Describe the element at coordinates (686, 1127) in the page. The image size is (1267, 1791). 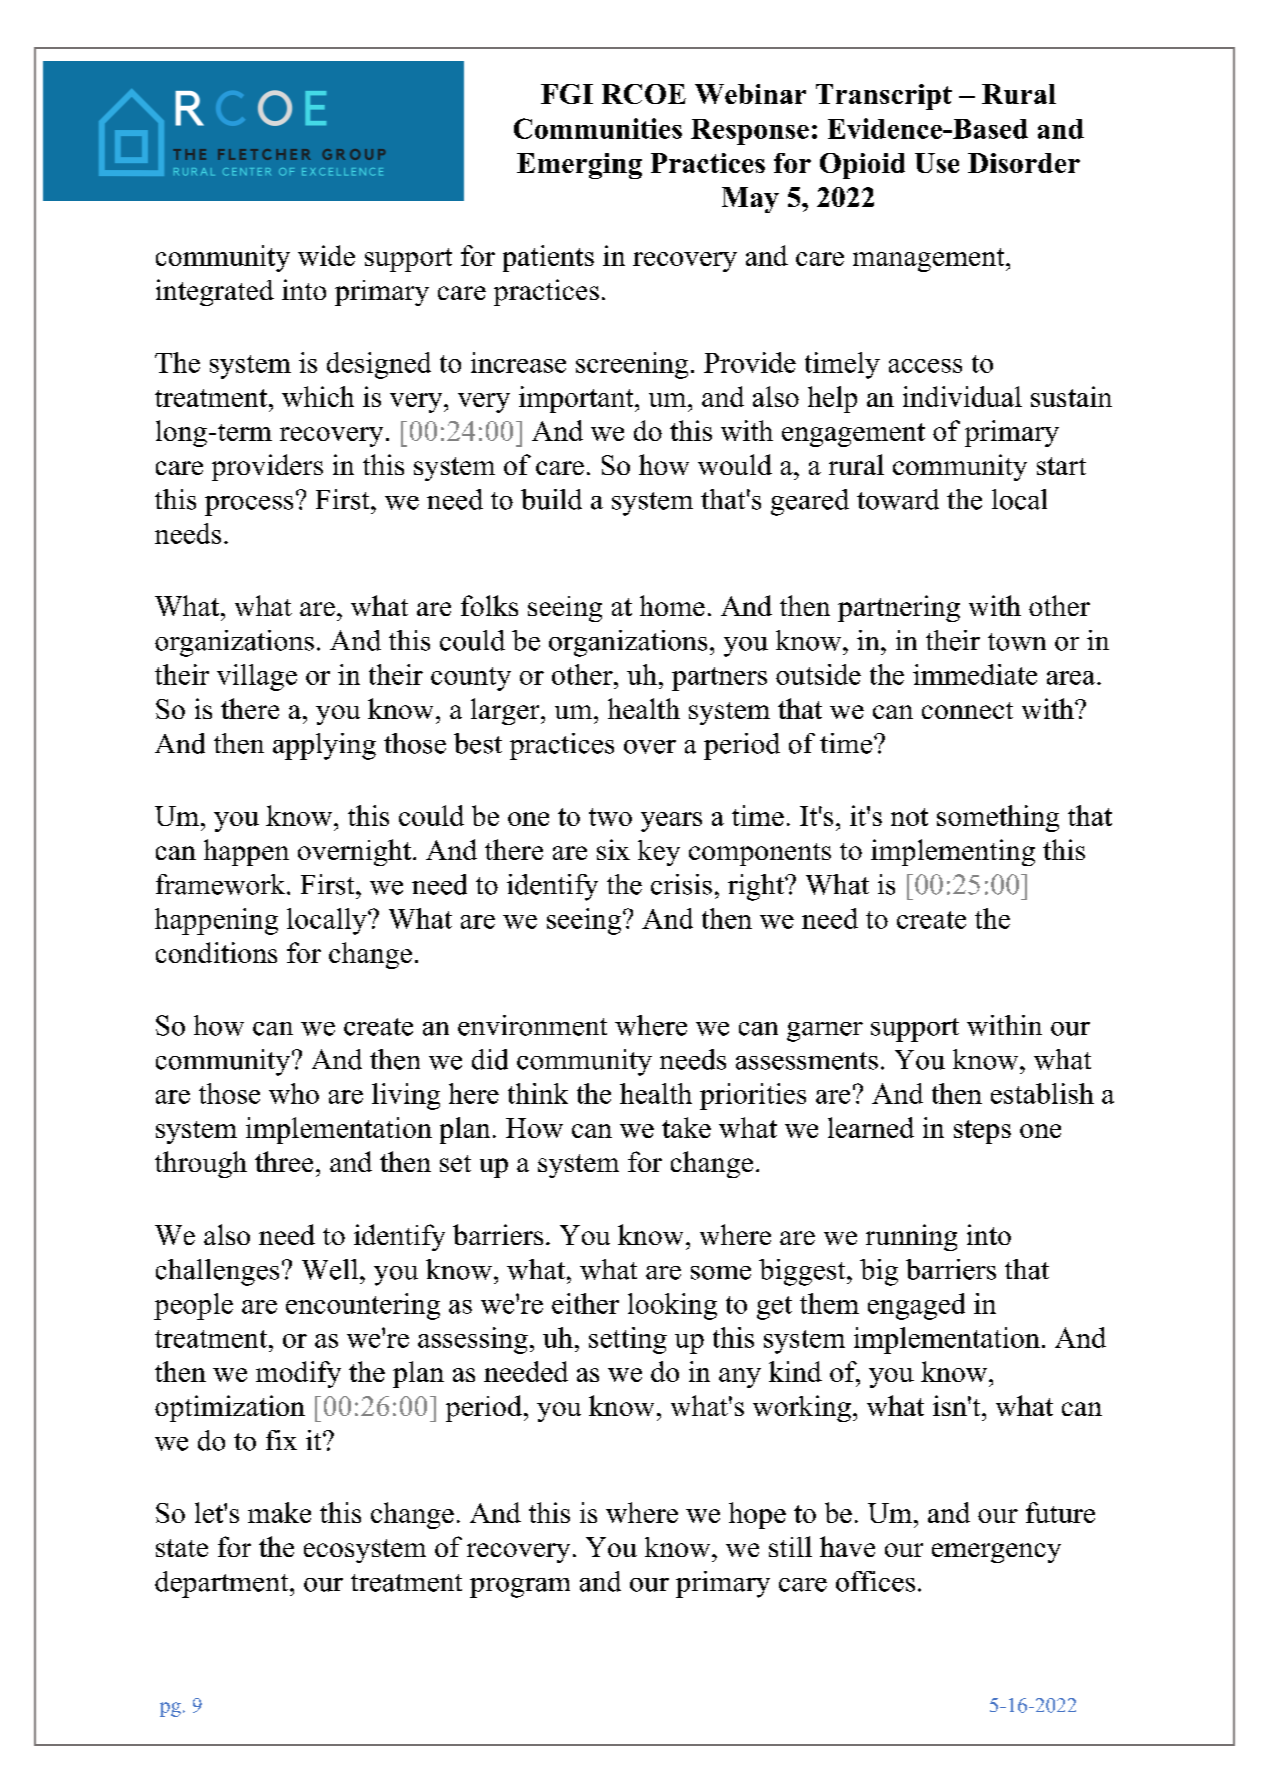
I see `take` at that location.
